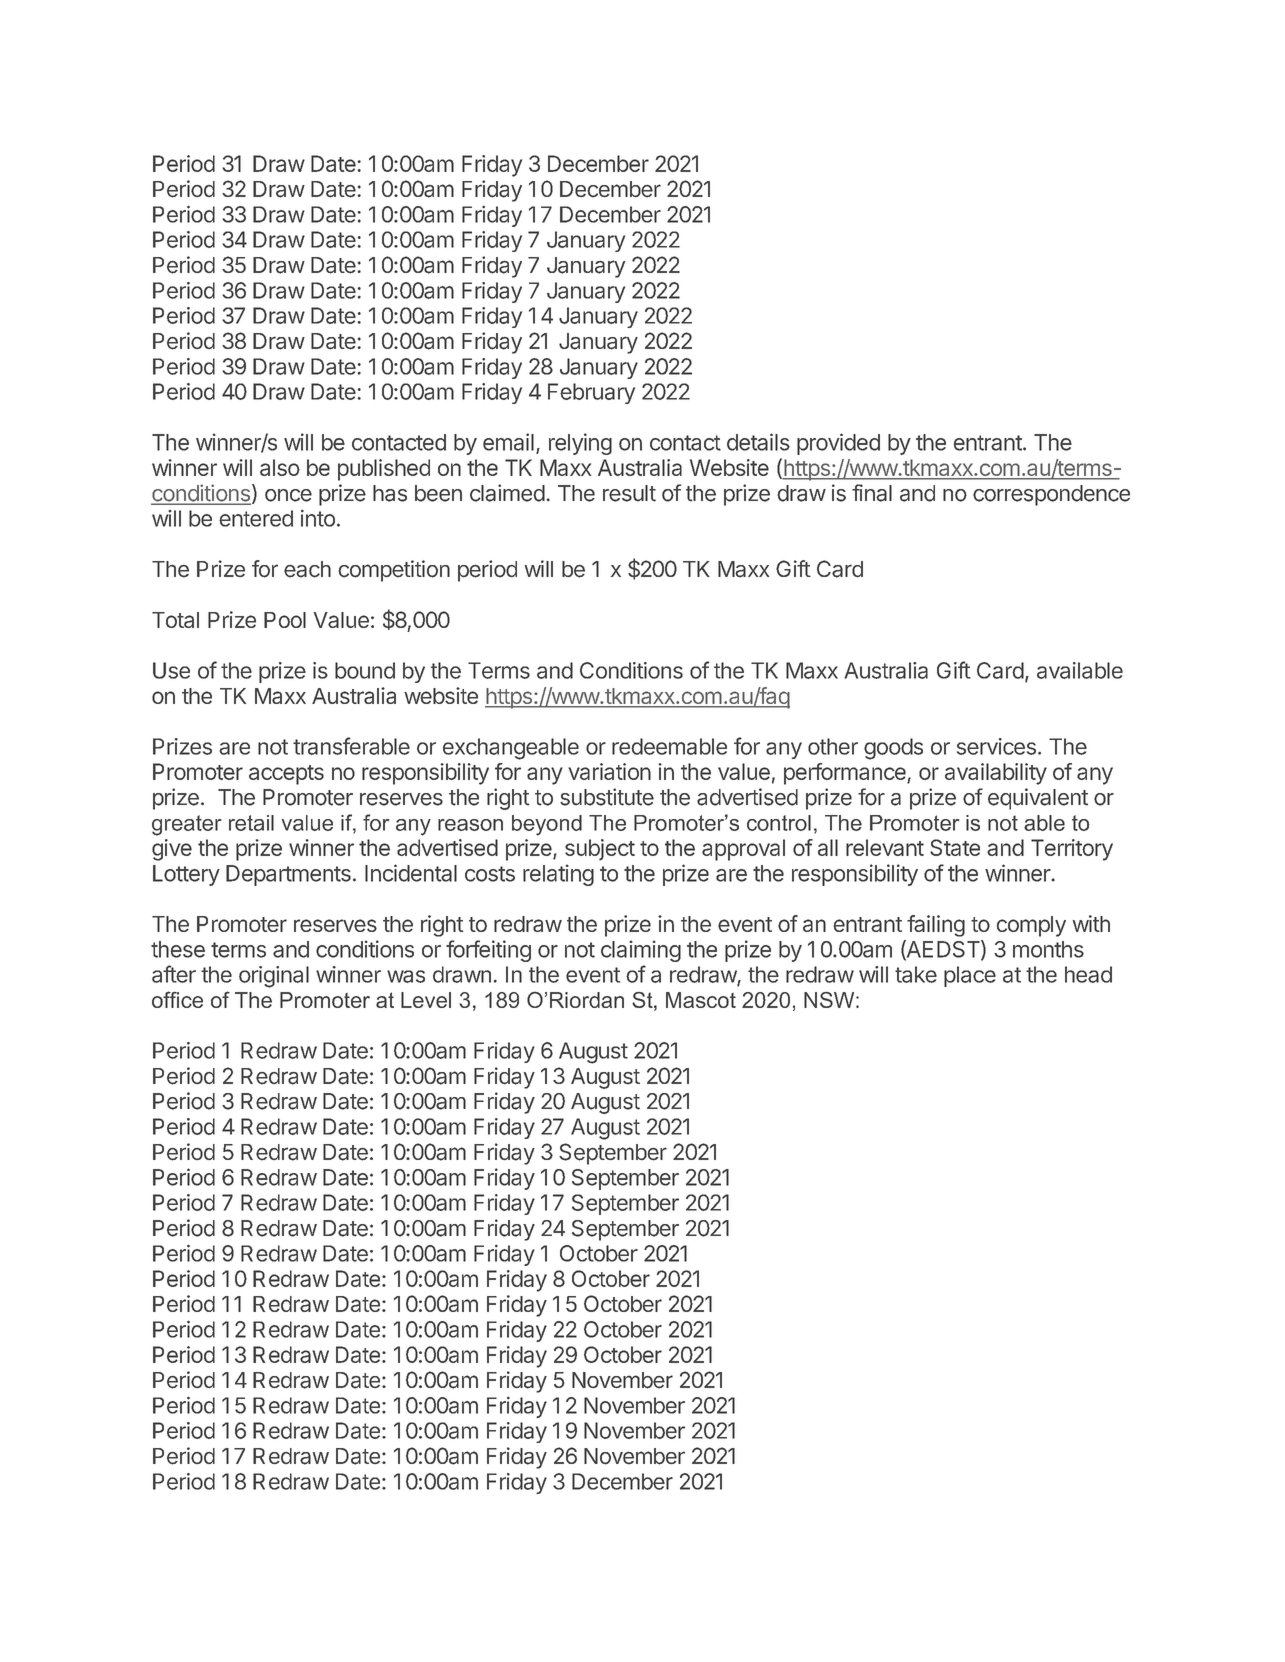 This screenshot has width=1285, height=1662. Describe the element at coordinates (591, 393) in the screenshot. I see `February` at that location.
